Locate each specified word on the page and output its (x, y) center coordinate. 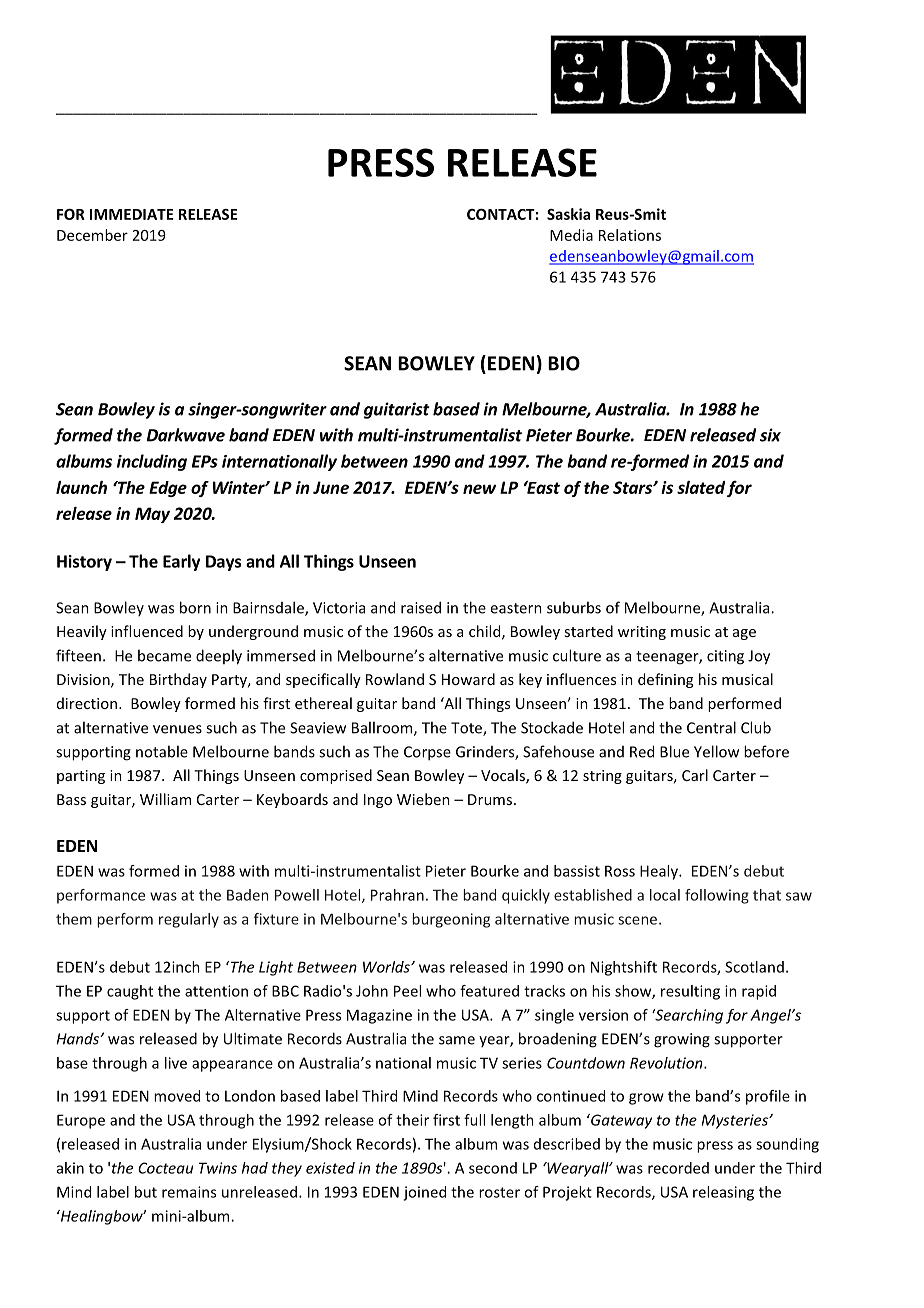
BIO (564, 363)
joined (424, 1193)
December (92, 235)
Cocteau (165, 1168)
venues (177, 729)
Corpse (427, 753)
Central (711, 727)
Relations (630, 235)
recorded (678, 1168)
